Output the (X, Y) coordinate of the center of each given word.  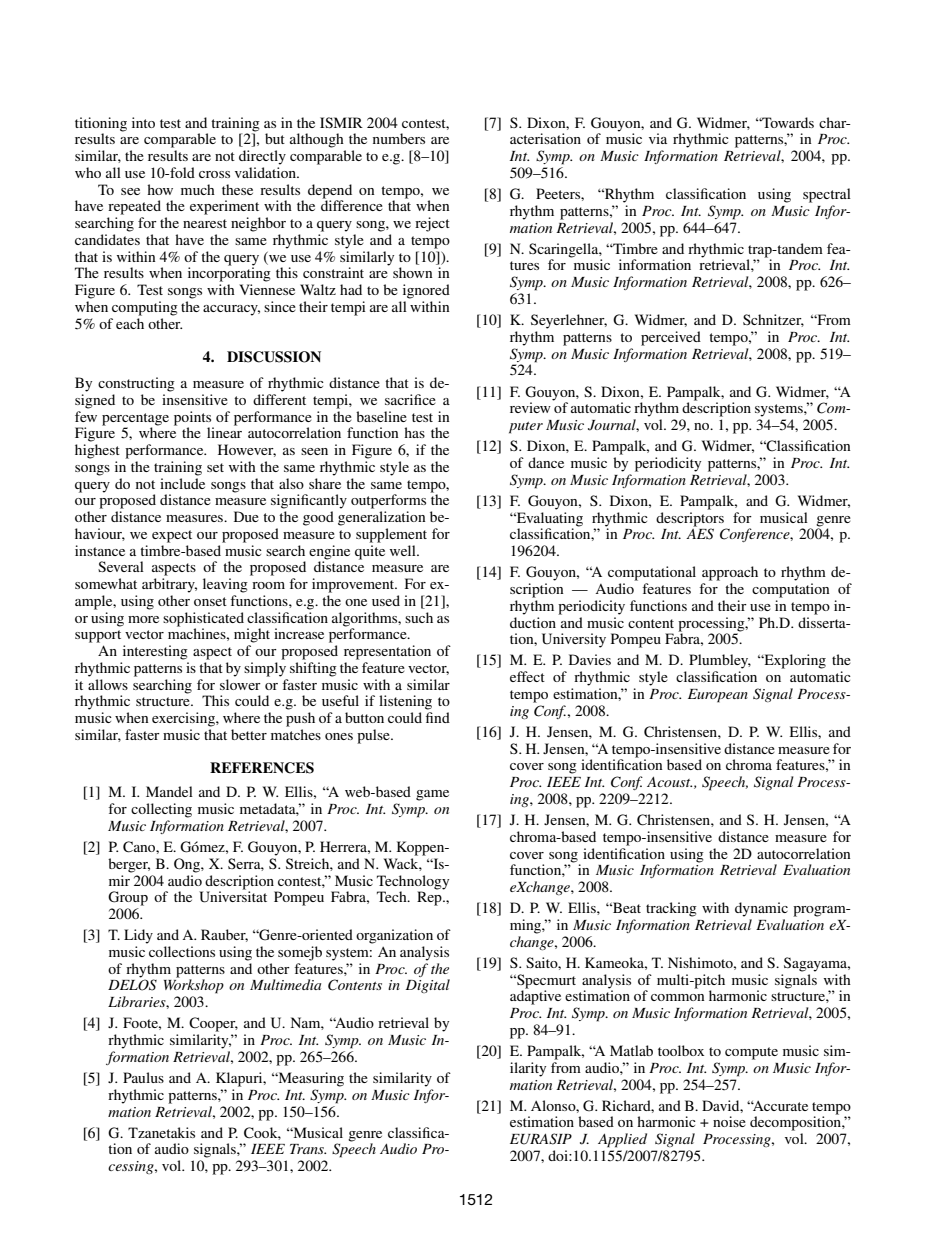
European (718, 696)
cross (214, 174)
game (432, 795)
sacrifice (410, 399)
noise (729, 1121)
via (658, 138)
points (192, 418)
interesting (155, 652)
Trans (308, 1149)
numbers (399, 138)
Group (128, 898)
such (419, 617)
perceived (671, 338)
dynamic (761, 909)
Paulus (143, 1077)
